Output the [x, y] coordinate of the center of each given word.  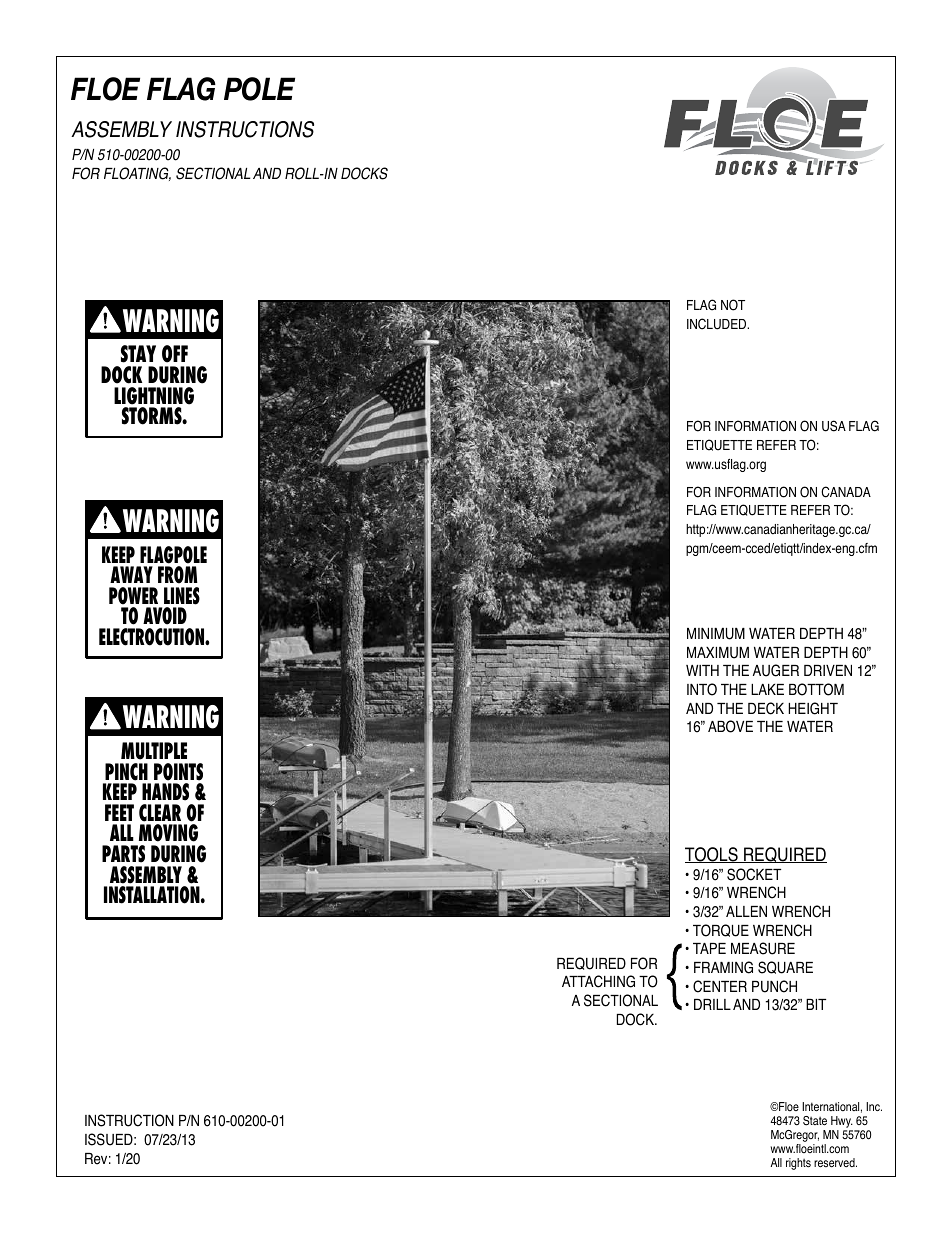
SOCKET [754, 874]
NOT [733, 305]
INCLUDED [718, 324]
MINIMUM [716, 634]
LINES [182, 596]
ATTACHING [598, 981]
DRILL [712, 1004]
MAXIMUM [718, 653]
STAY [138, 354]
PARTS [123, 854]
